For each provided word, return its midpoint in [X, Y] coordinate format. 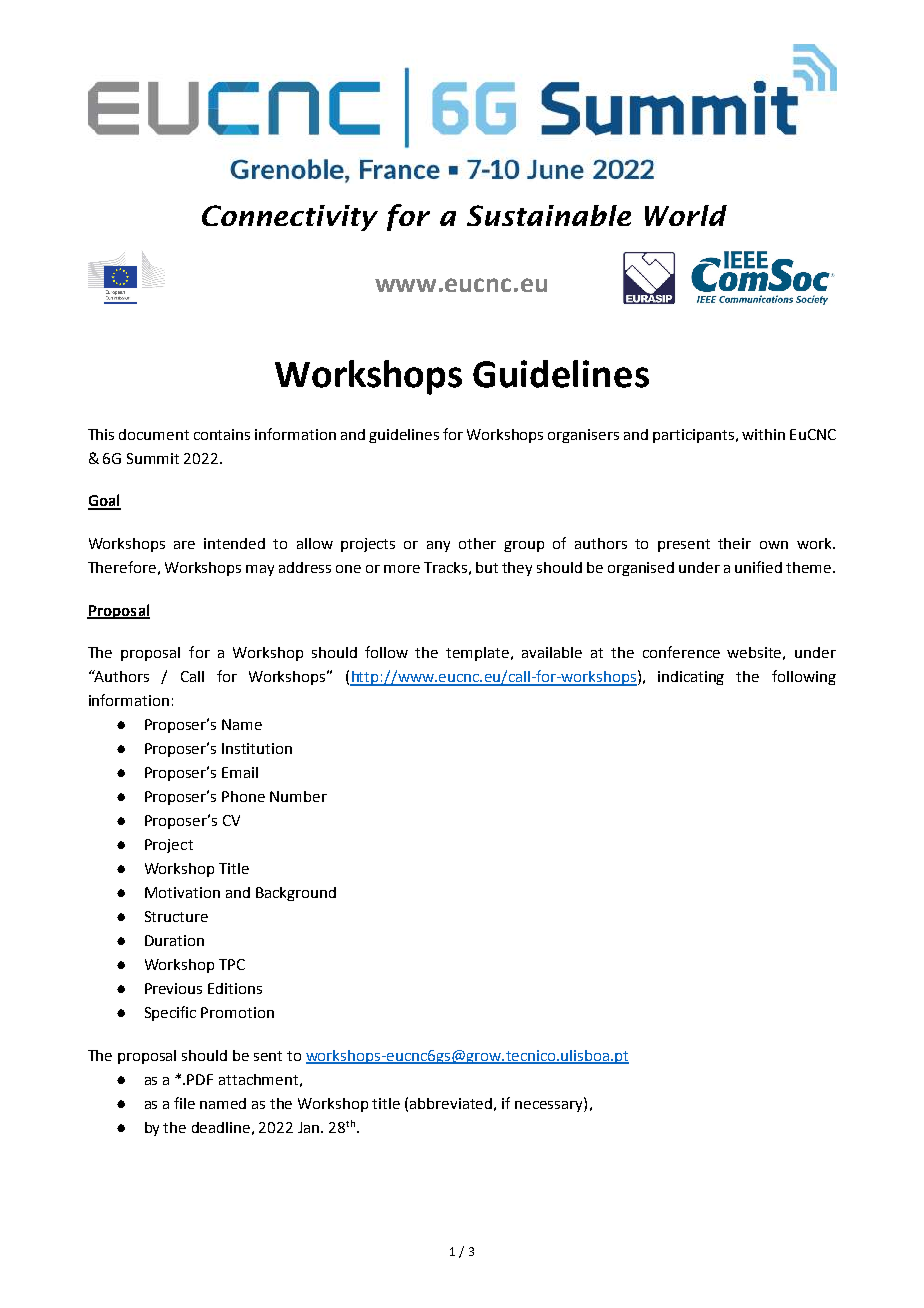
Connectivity [290, 218]
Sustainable [549, 215]
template [479, 654]
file [184, 1103]
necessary [550, 1105]
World [686, 215]
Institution [257, 748]
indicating [691, 678]
